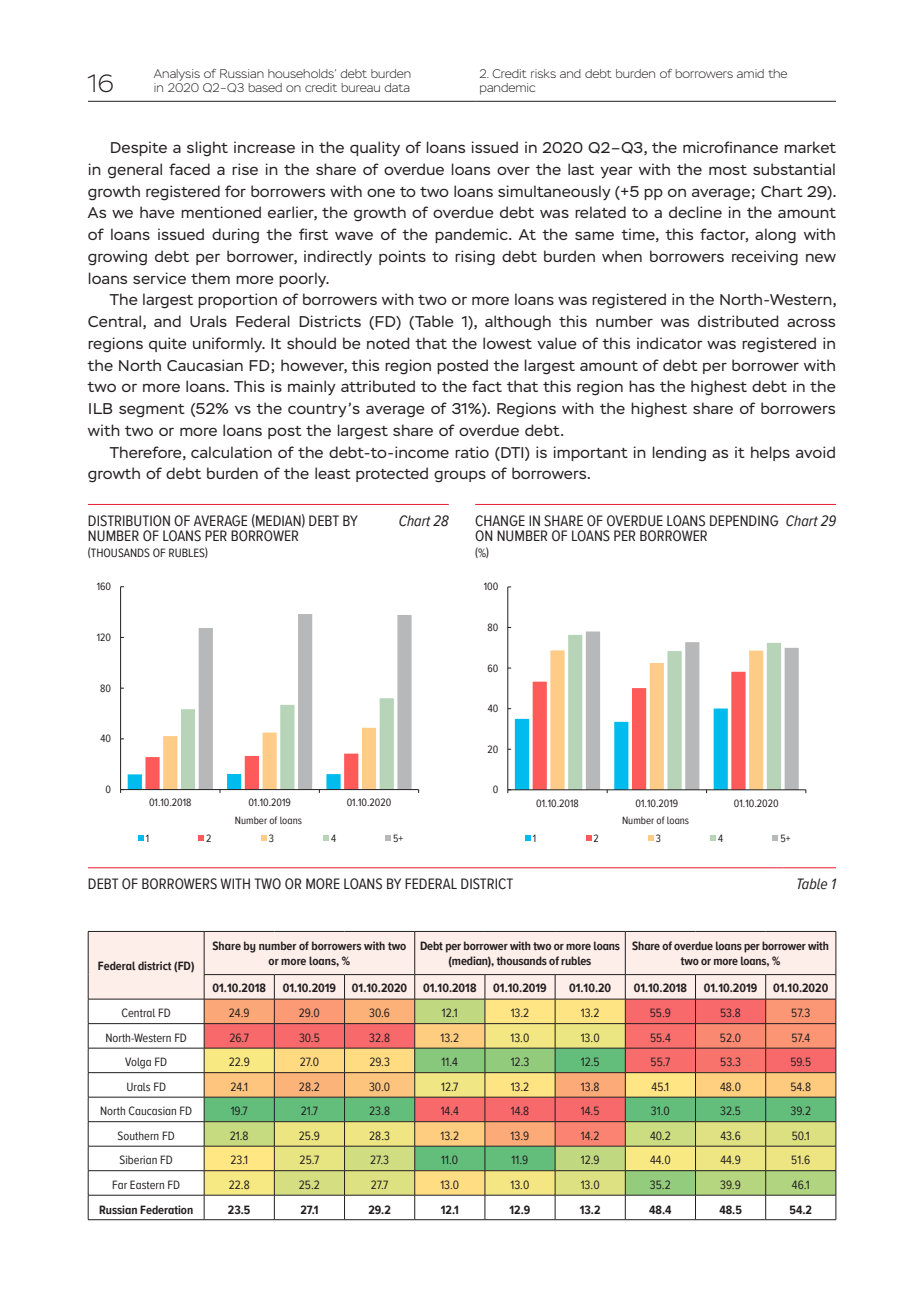  Describe the element at coordinates (237, 300) in the image. I see `proportion` at that location.
